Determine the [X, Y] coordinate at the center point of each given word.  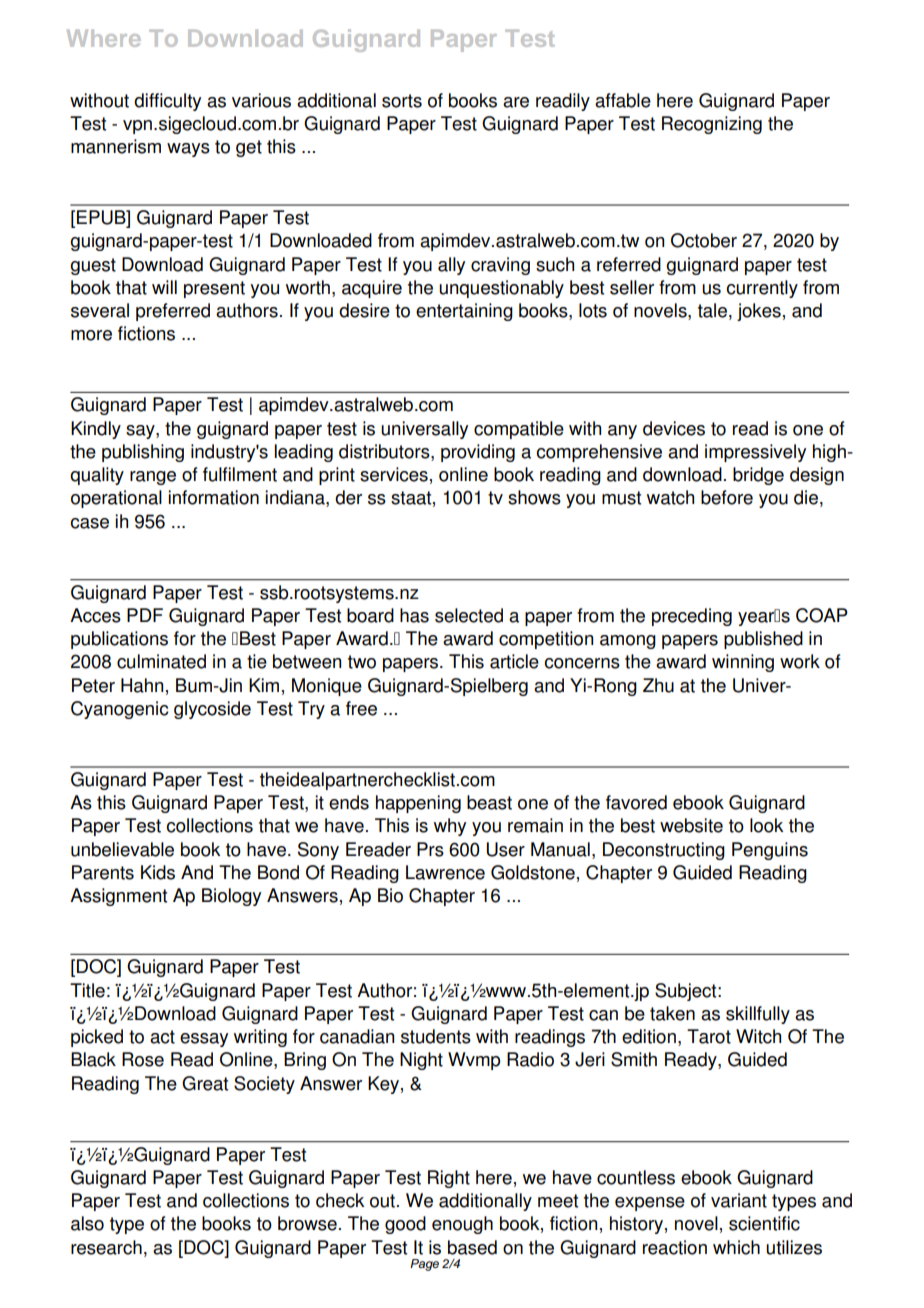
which [736, 1247]
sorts [402, 101]
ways [188, 150]
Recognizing [712, 125]
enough [462, 1225]
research [106, 1247]
